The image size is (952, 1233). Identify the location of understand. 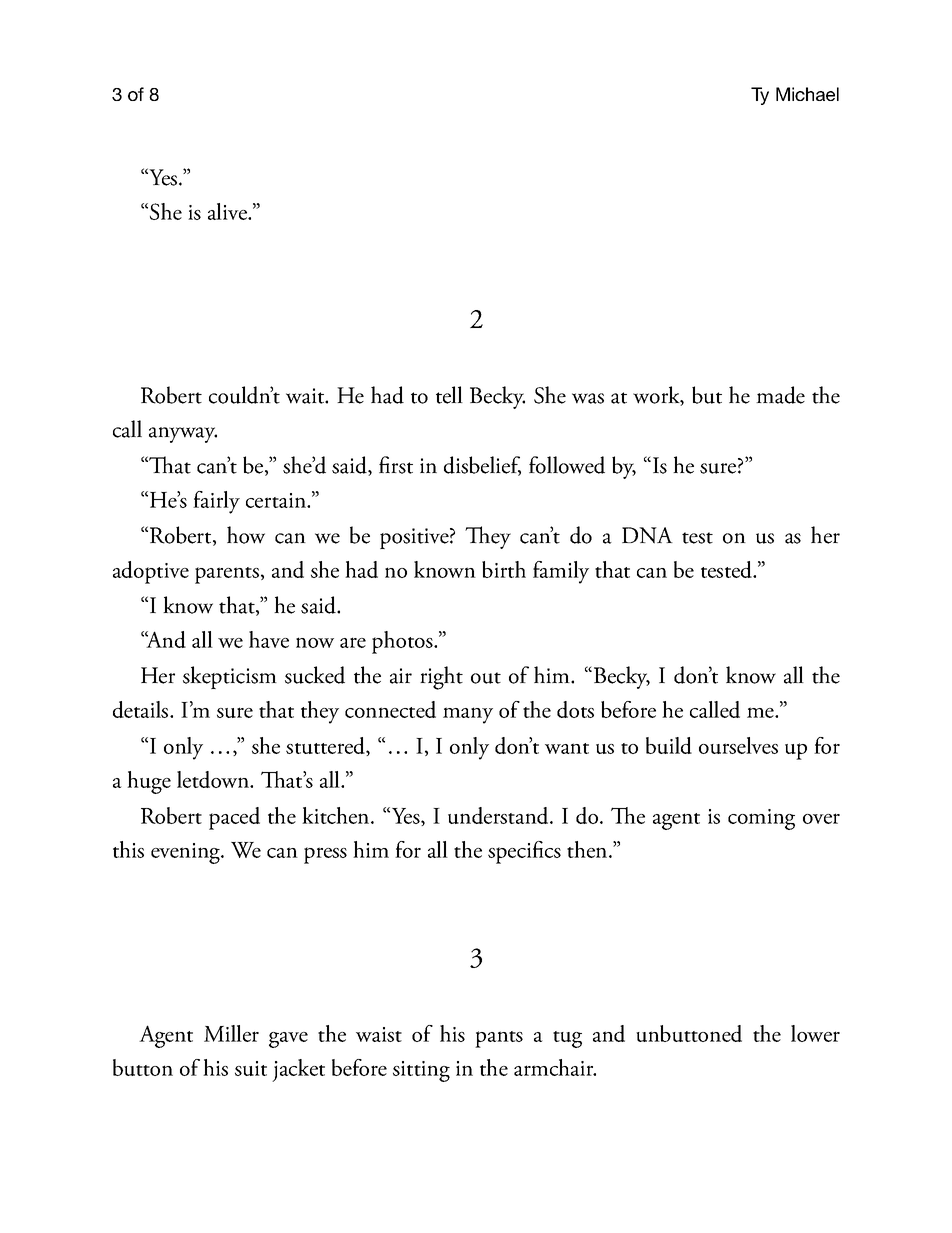
(499, 815).
